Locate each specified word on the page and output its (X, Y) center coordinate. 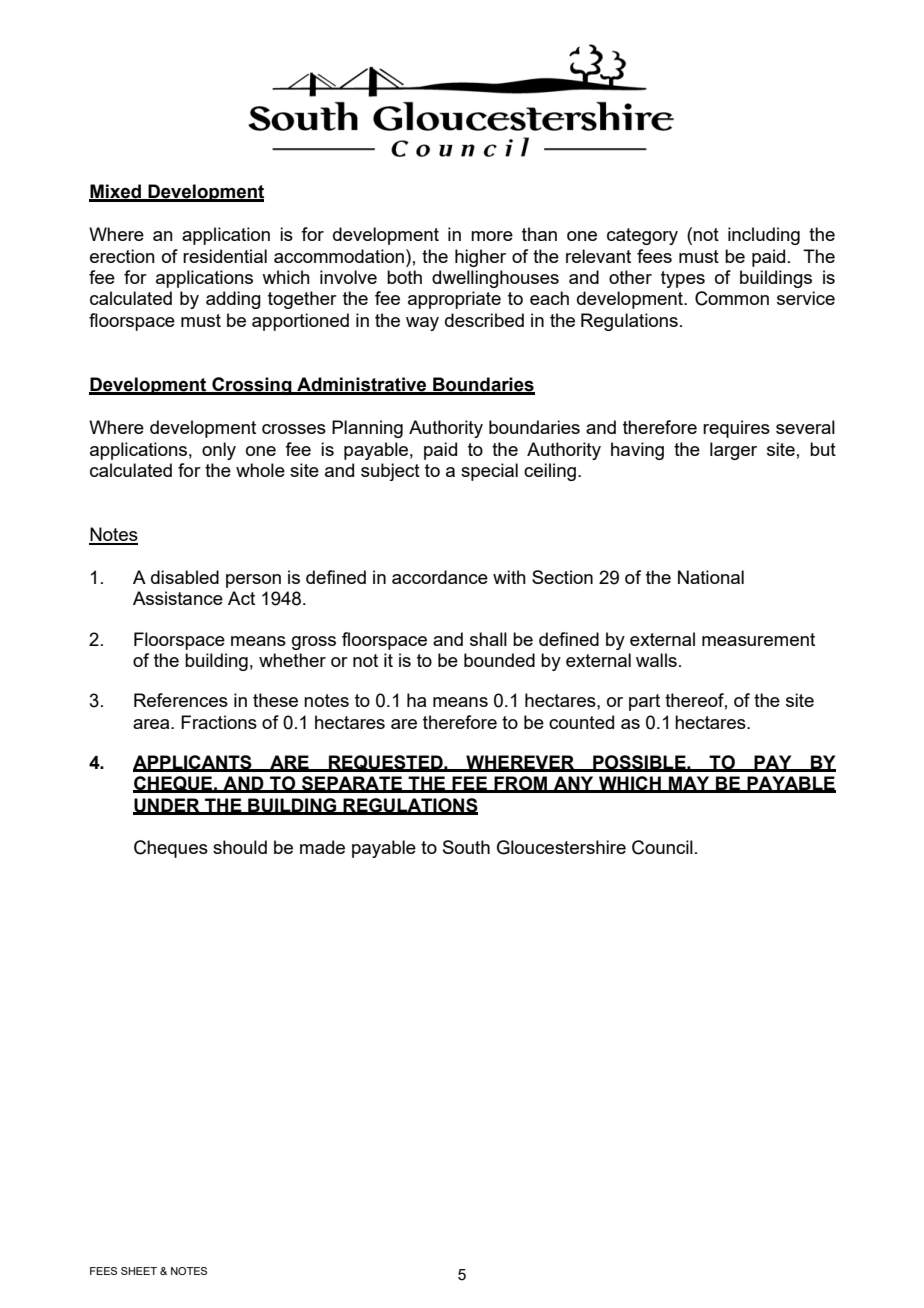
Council (662, 847)
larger (733, 451)
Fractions (219, 722)
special (489, 472)
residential (225, 256)
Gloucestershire (561, 847)
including (764, 236)
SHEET (139, 1271)
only (219, 451)
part (644, 702)
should (240, 847)
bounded (499, 660)
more (492, 236)
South (466, 847)
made (322, 847)
